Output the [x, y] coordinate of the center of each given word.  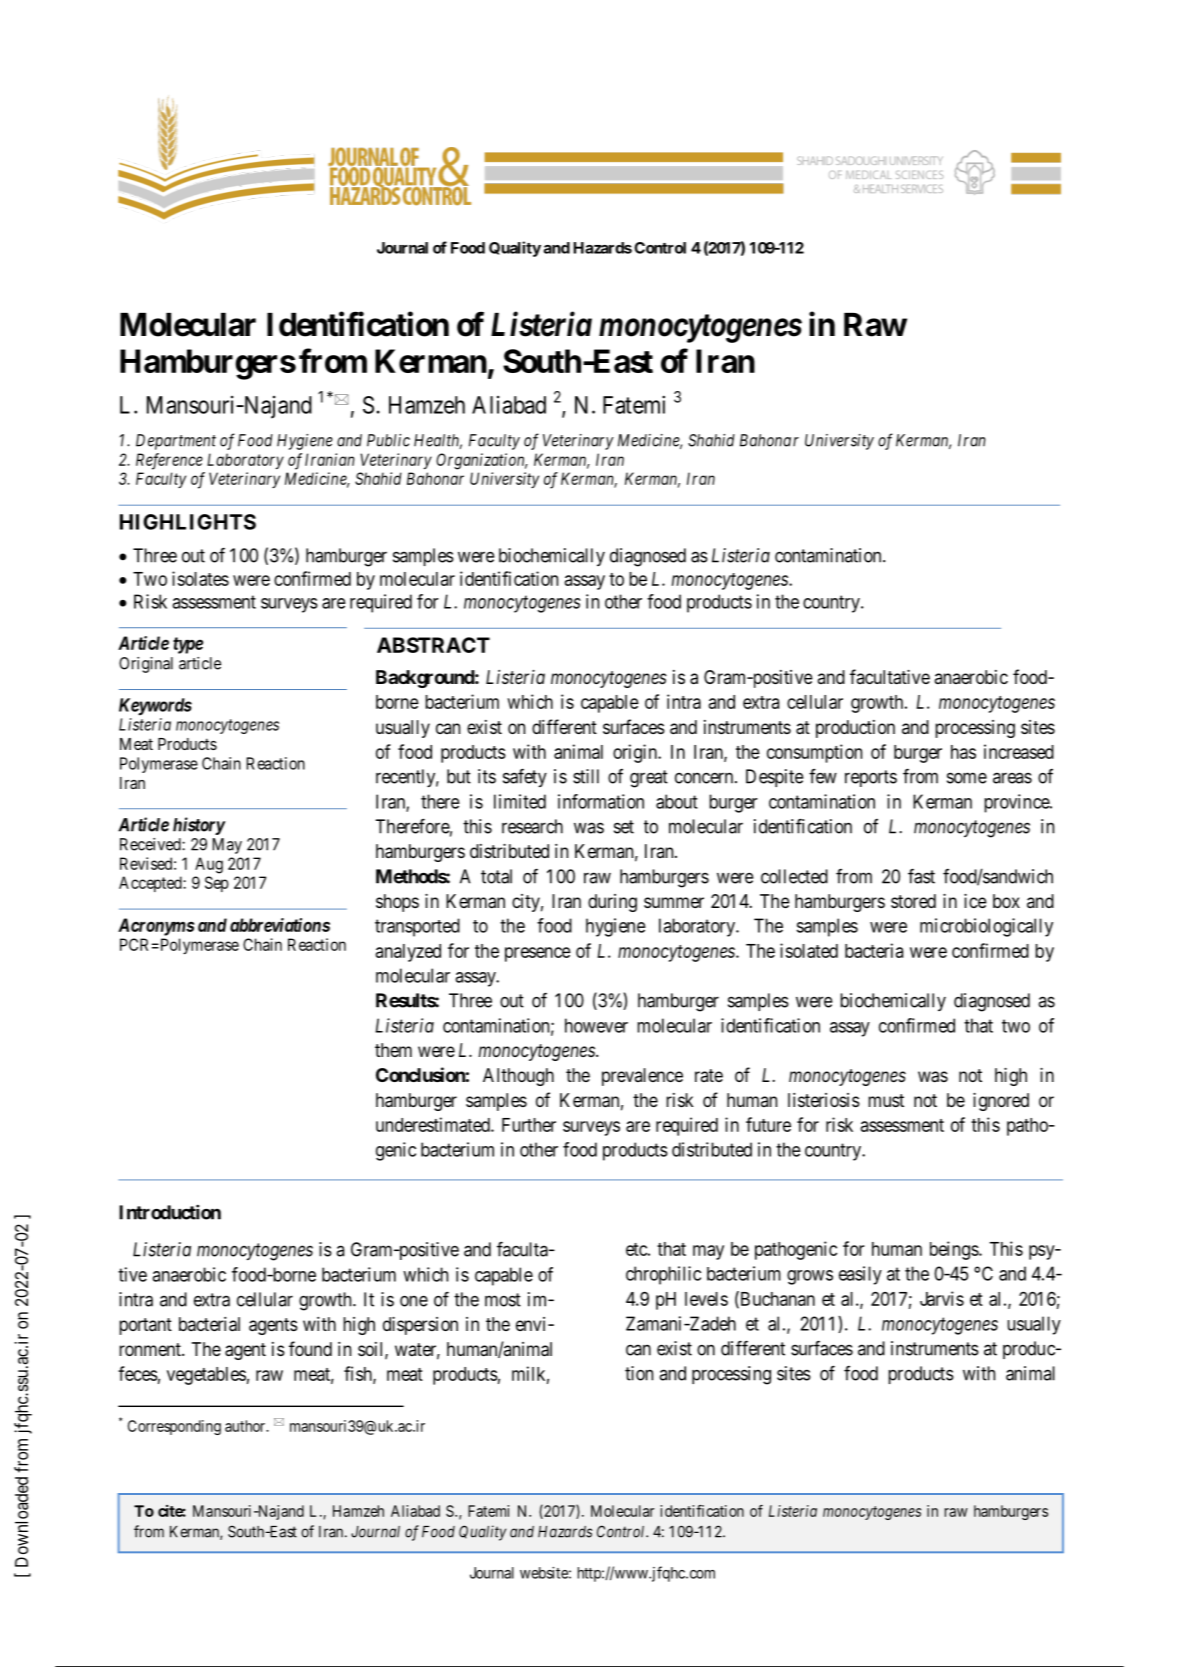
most [503, 1300]
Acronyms [156, 927]
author [246, 1426]
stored [913, 901]
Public [388, 440]
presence [538, 954]
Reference [169, 461]
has [963, 752]
